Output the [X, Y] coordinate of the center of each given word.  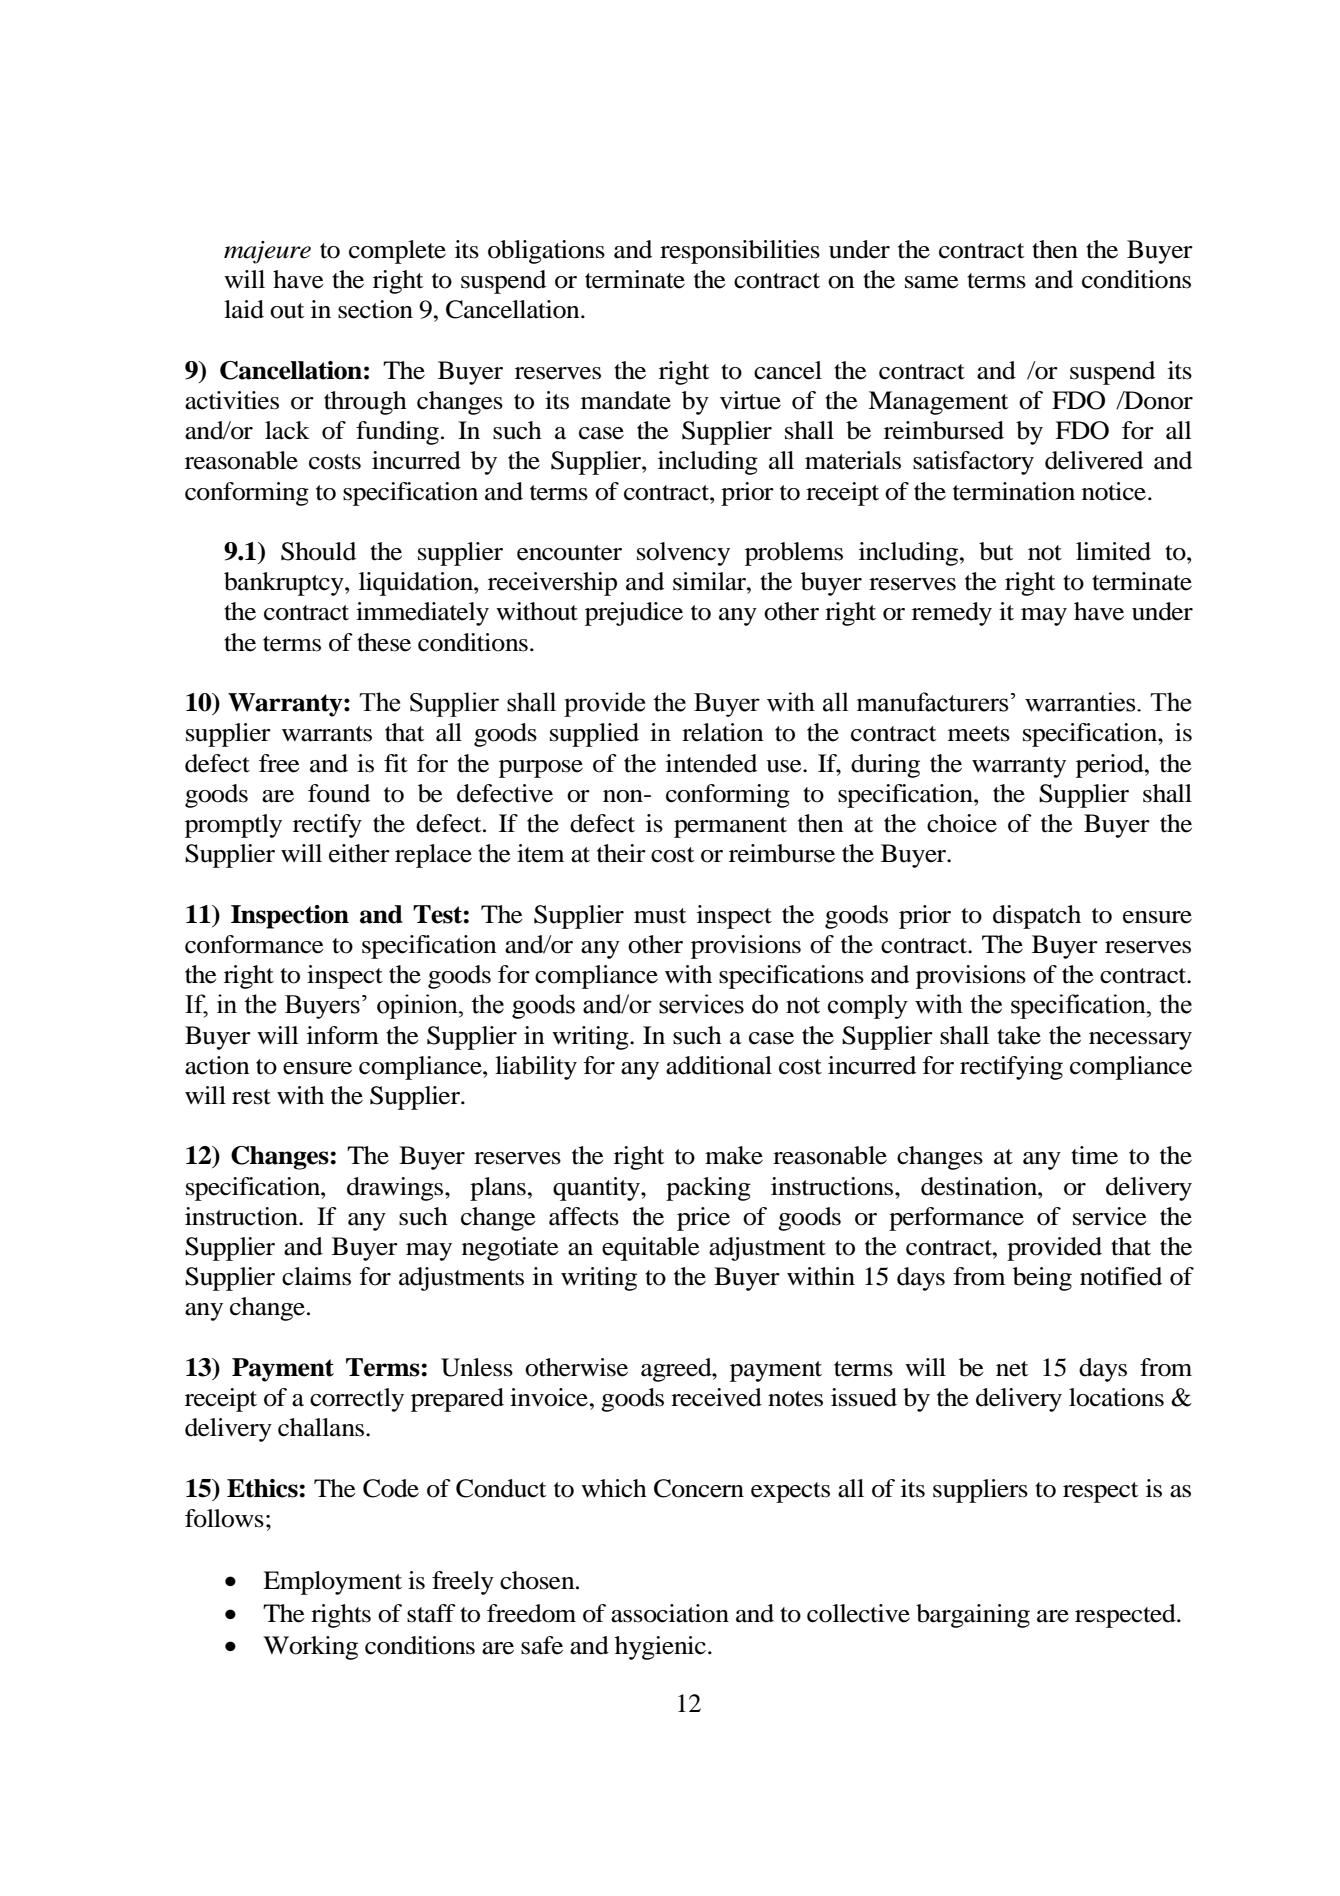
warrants [327, 734]
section [375, 309]
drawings [396, 1189]
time [1094, 1155]
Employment [332, 1583]
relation [723, 732]
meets [979, 734]
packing [708, 1189]
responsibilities [740, 252]
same [932, 282]
